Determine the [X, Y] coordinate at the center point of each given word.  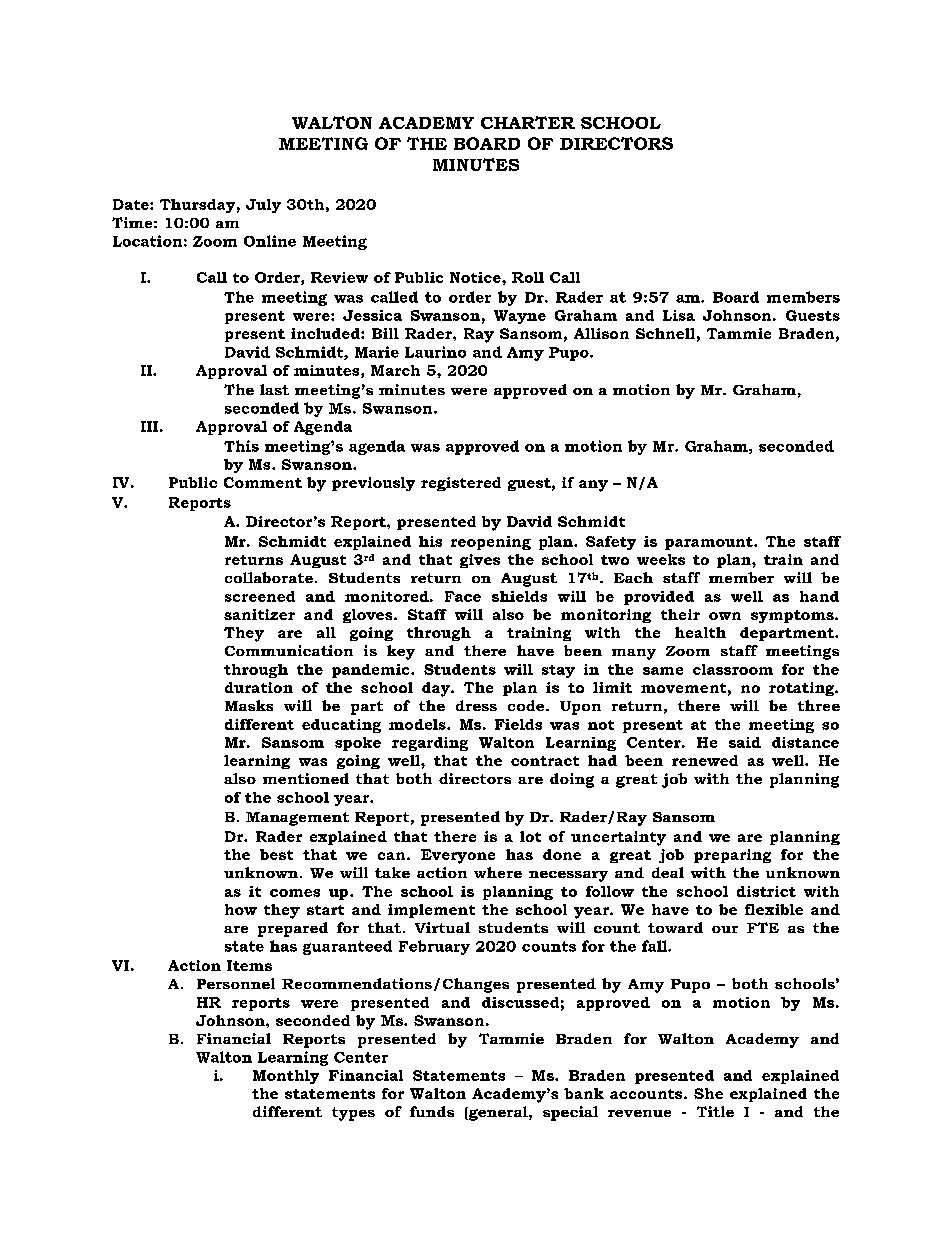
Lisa [679, 315]
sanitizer [259, 614]
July [263, 206]
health [700, 632]
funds [432, 1111]
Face [463, 596]
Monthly [286, 1077]
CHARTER [528, 122]
